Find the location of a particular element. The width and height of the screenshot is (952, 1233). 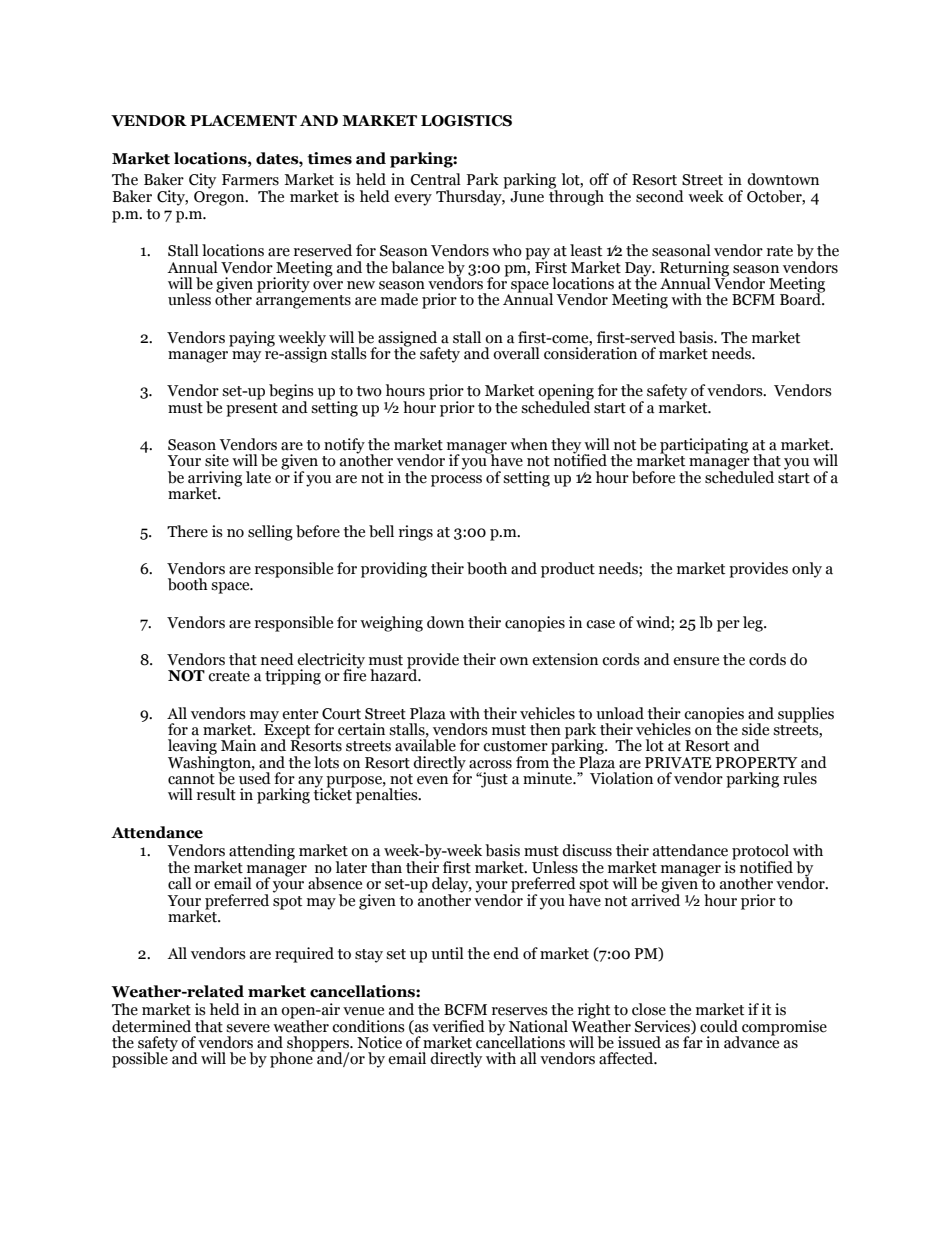

arrangements is located at coordinates (303, 302).
